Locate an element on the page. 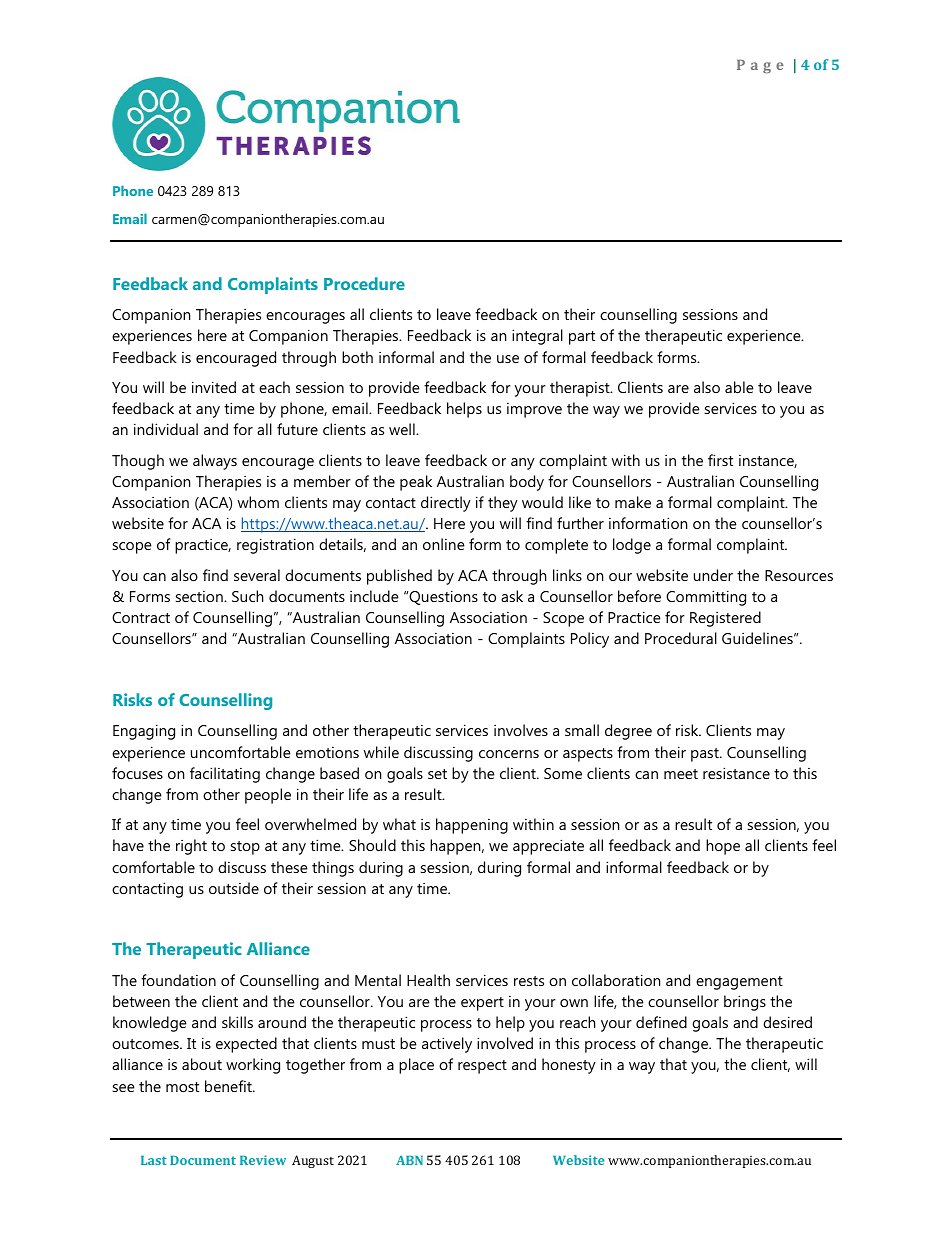 This page has width=952, height=1233. section is located at coordinates (200, 596).
